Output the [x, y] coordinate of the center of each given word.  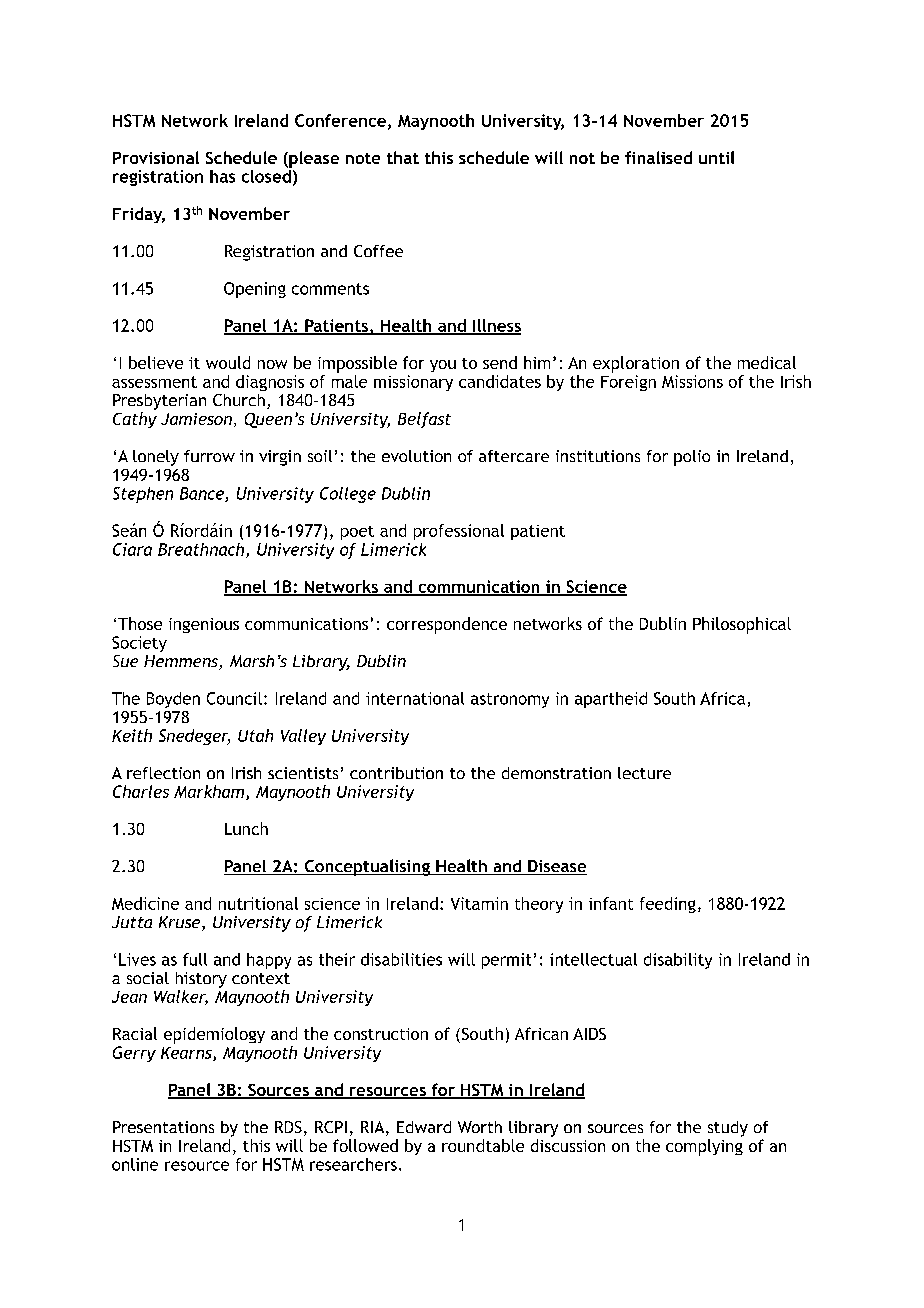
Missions [692, 381]
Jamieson [196, 419]
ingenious [204, 625]
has [222, 176]
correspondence [447, 625]
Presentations [163, 1127]
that [403, 157]
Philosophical [742, 625]
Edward [424, 1127]
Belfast [424, 420]
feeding [668, 905]
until [716, 157]
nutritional [258, 903]
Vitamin [479, 903]
